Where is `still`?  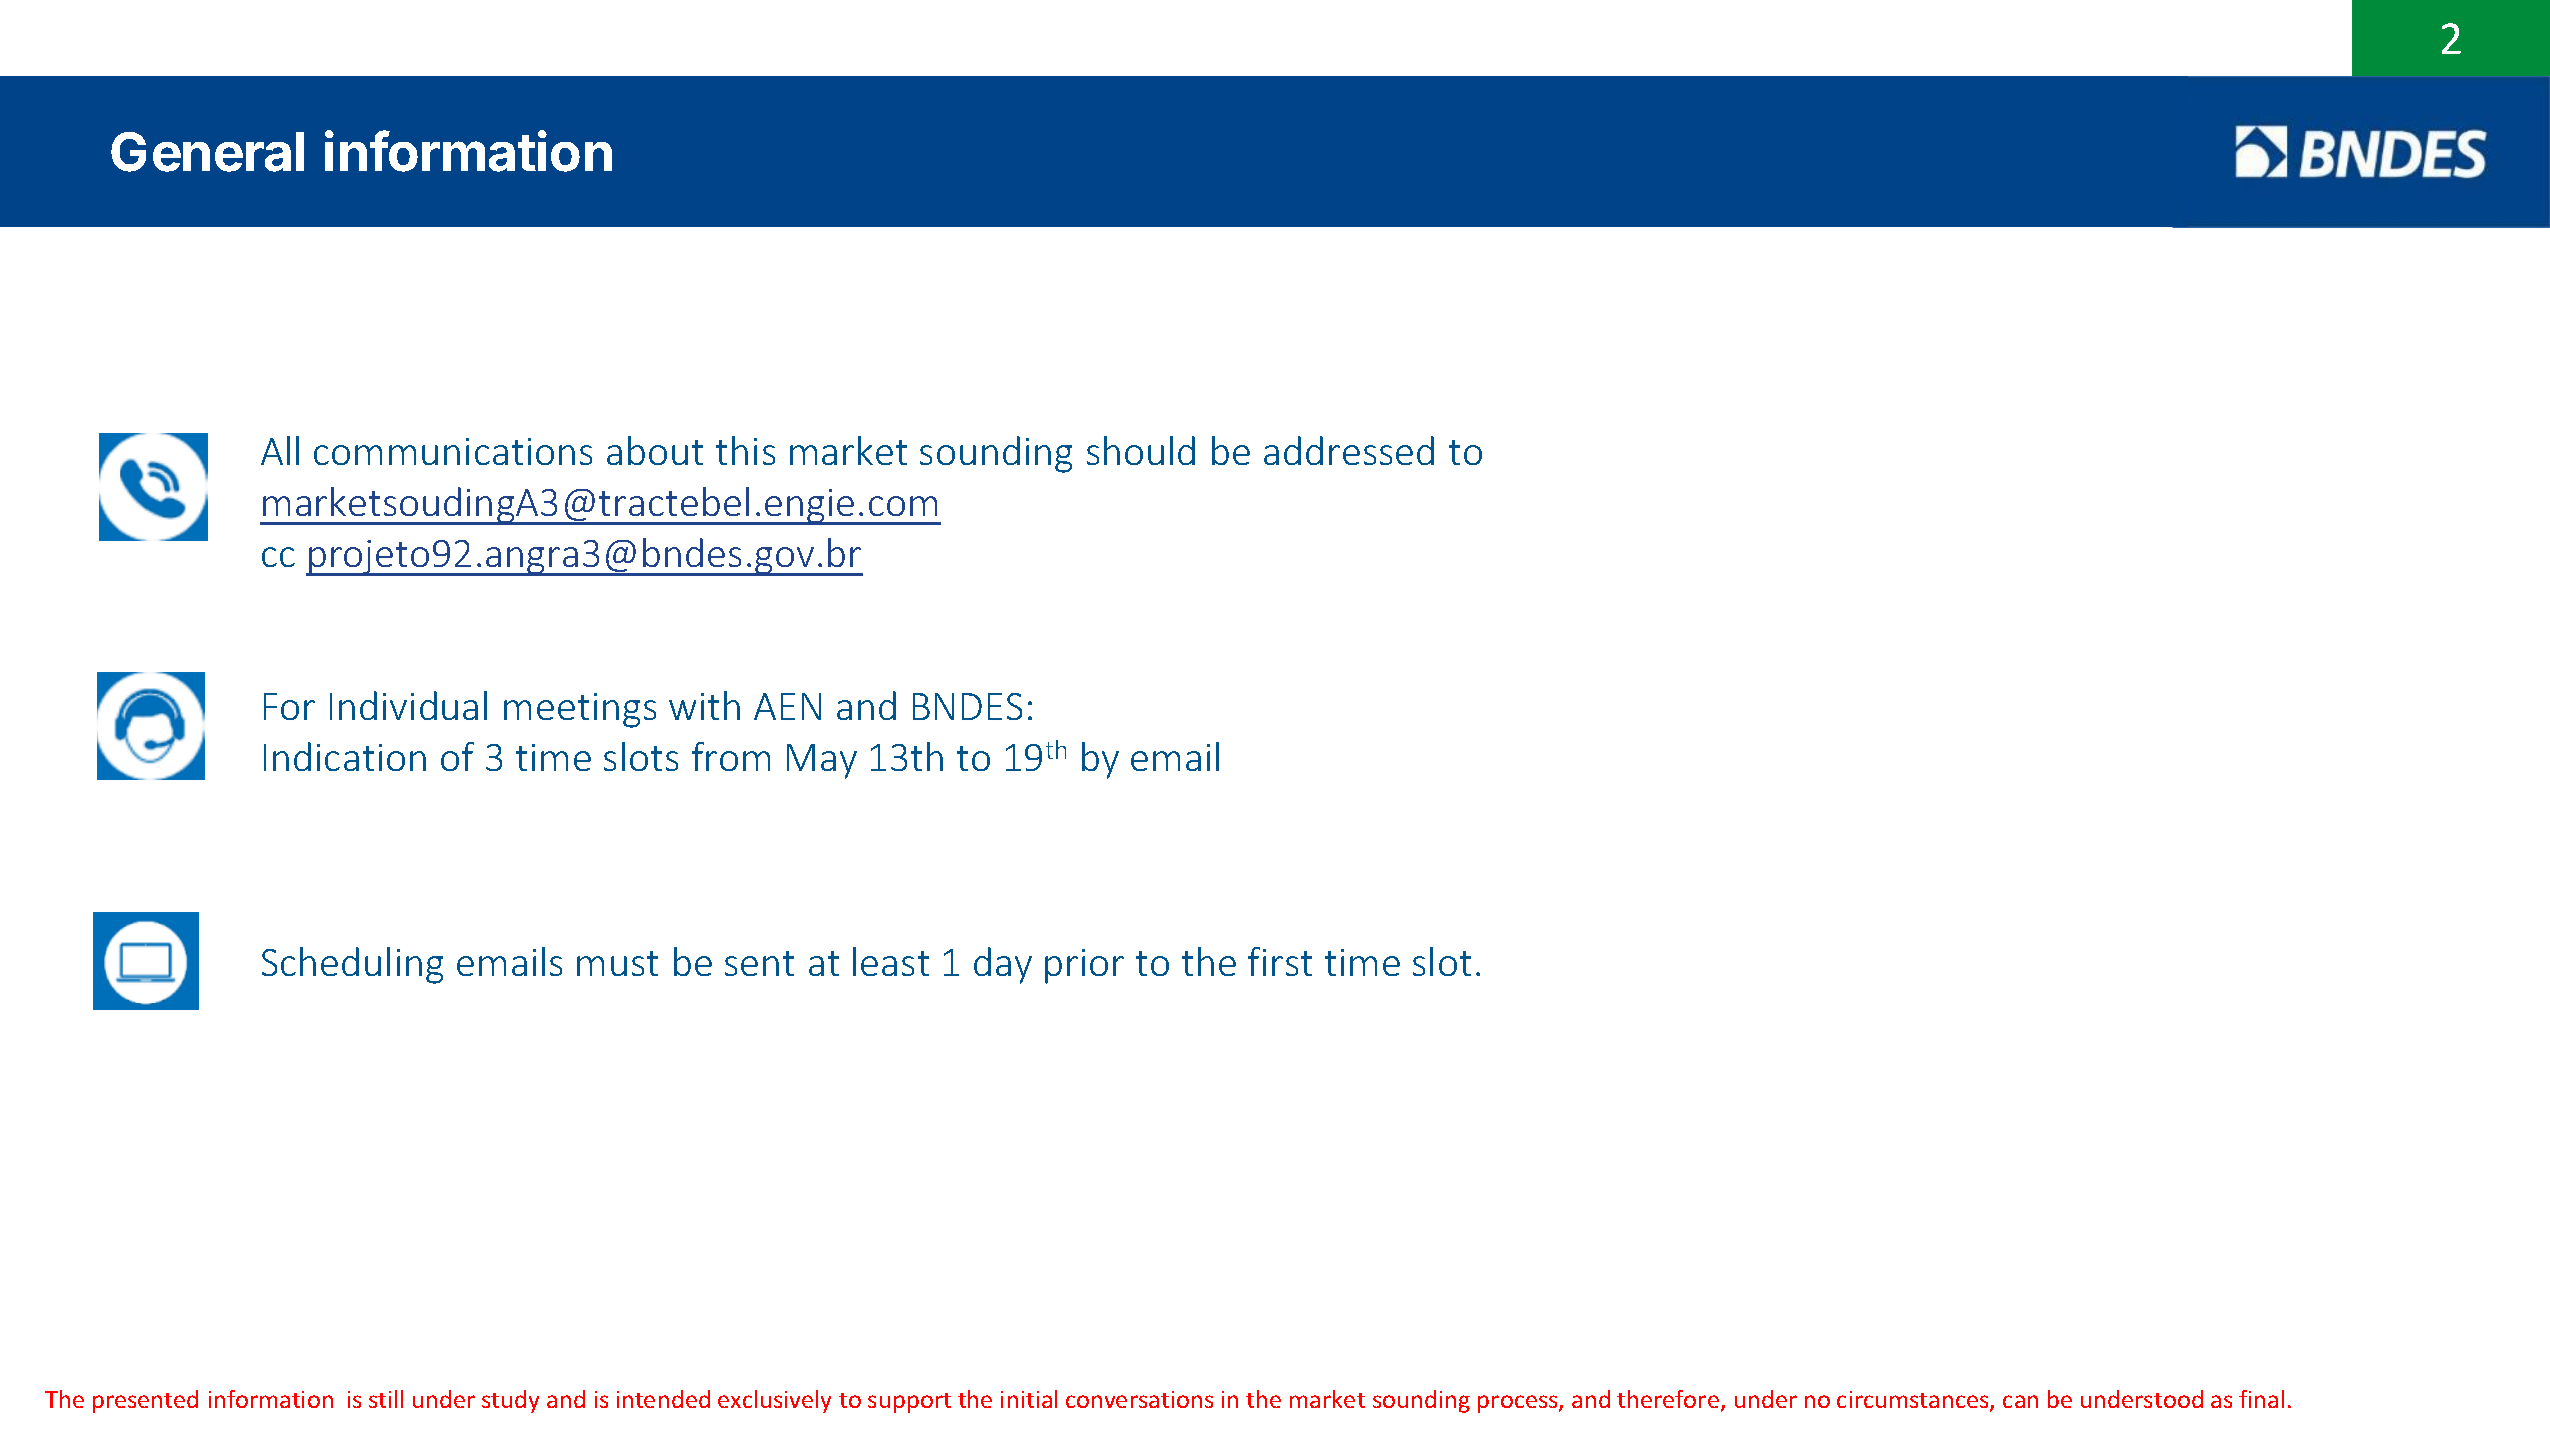 still is located at coordinates (386, 1399).
